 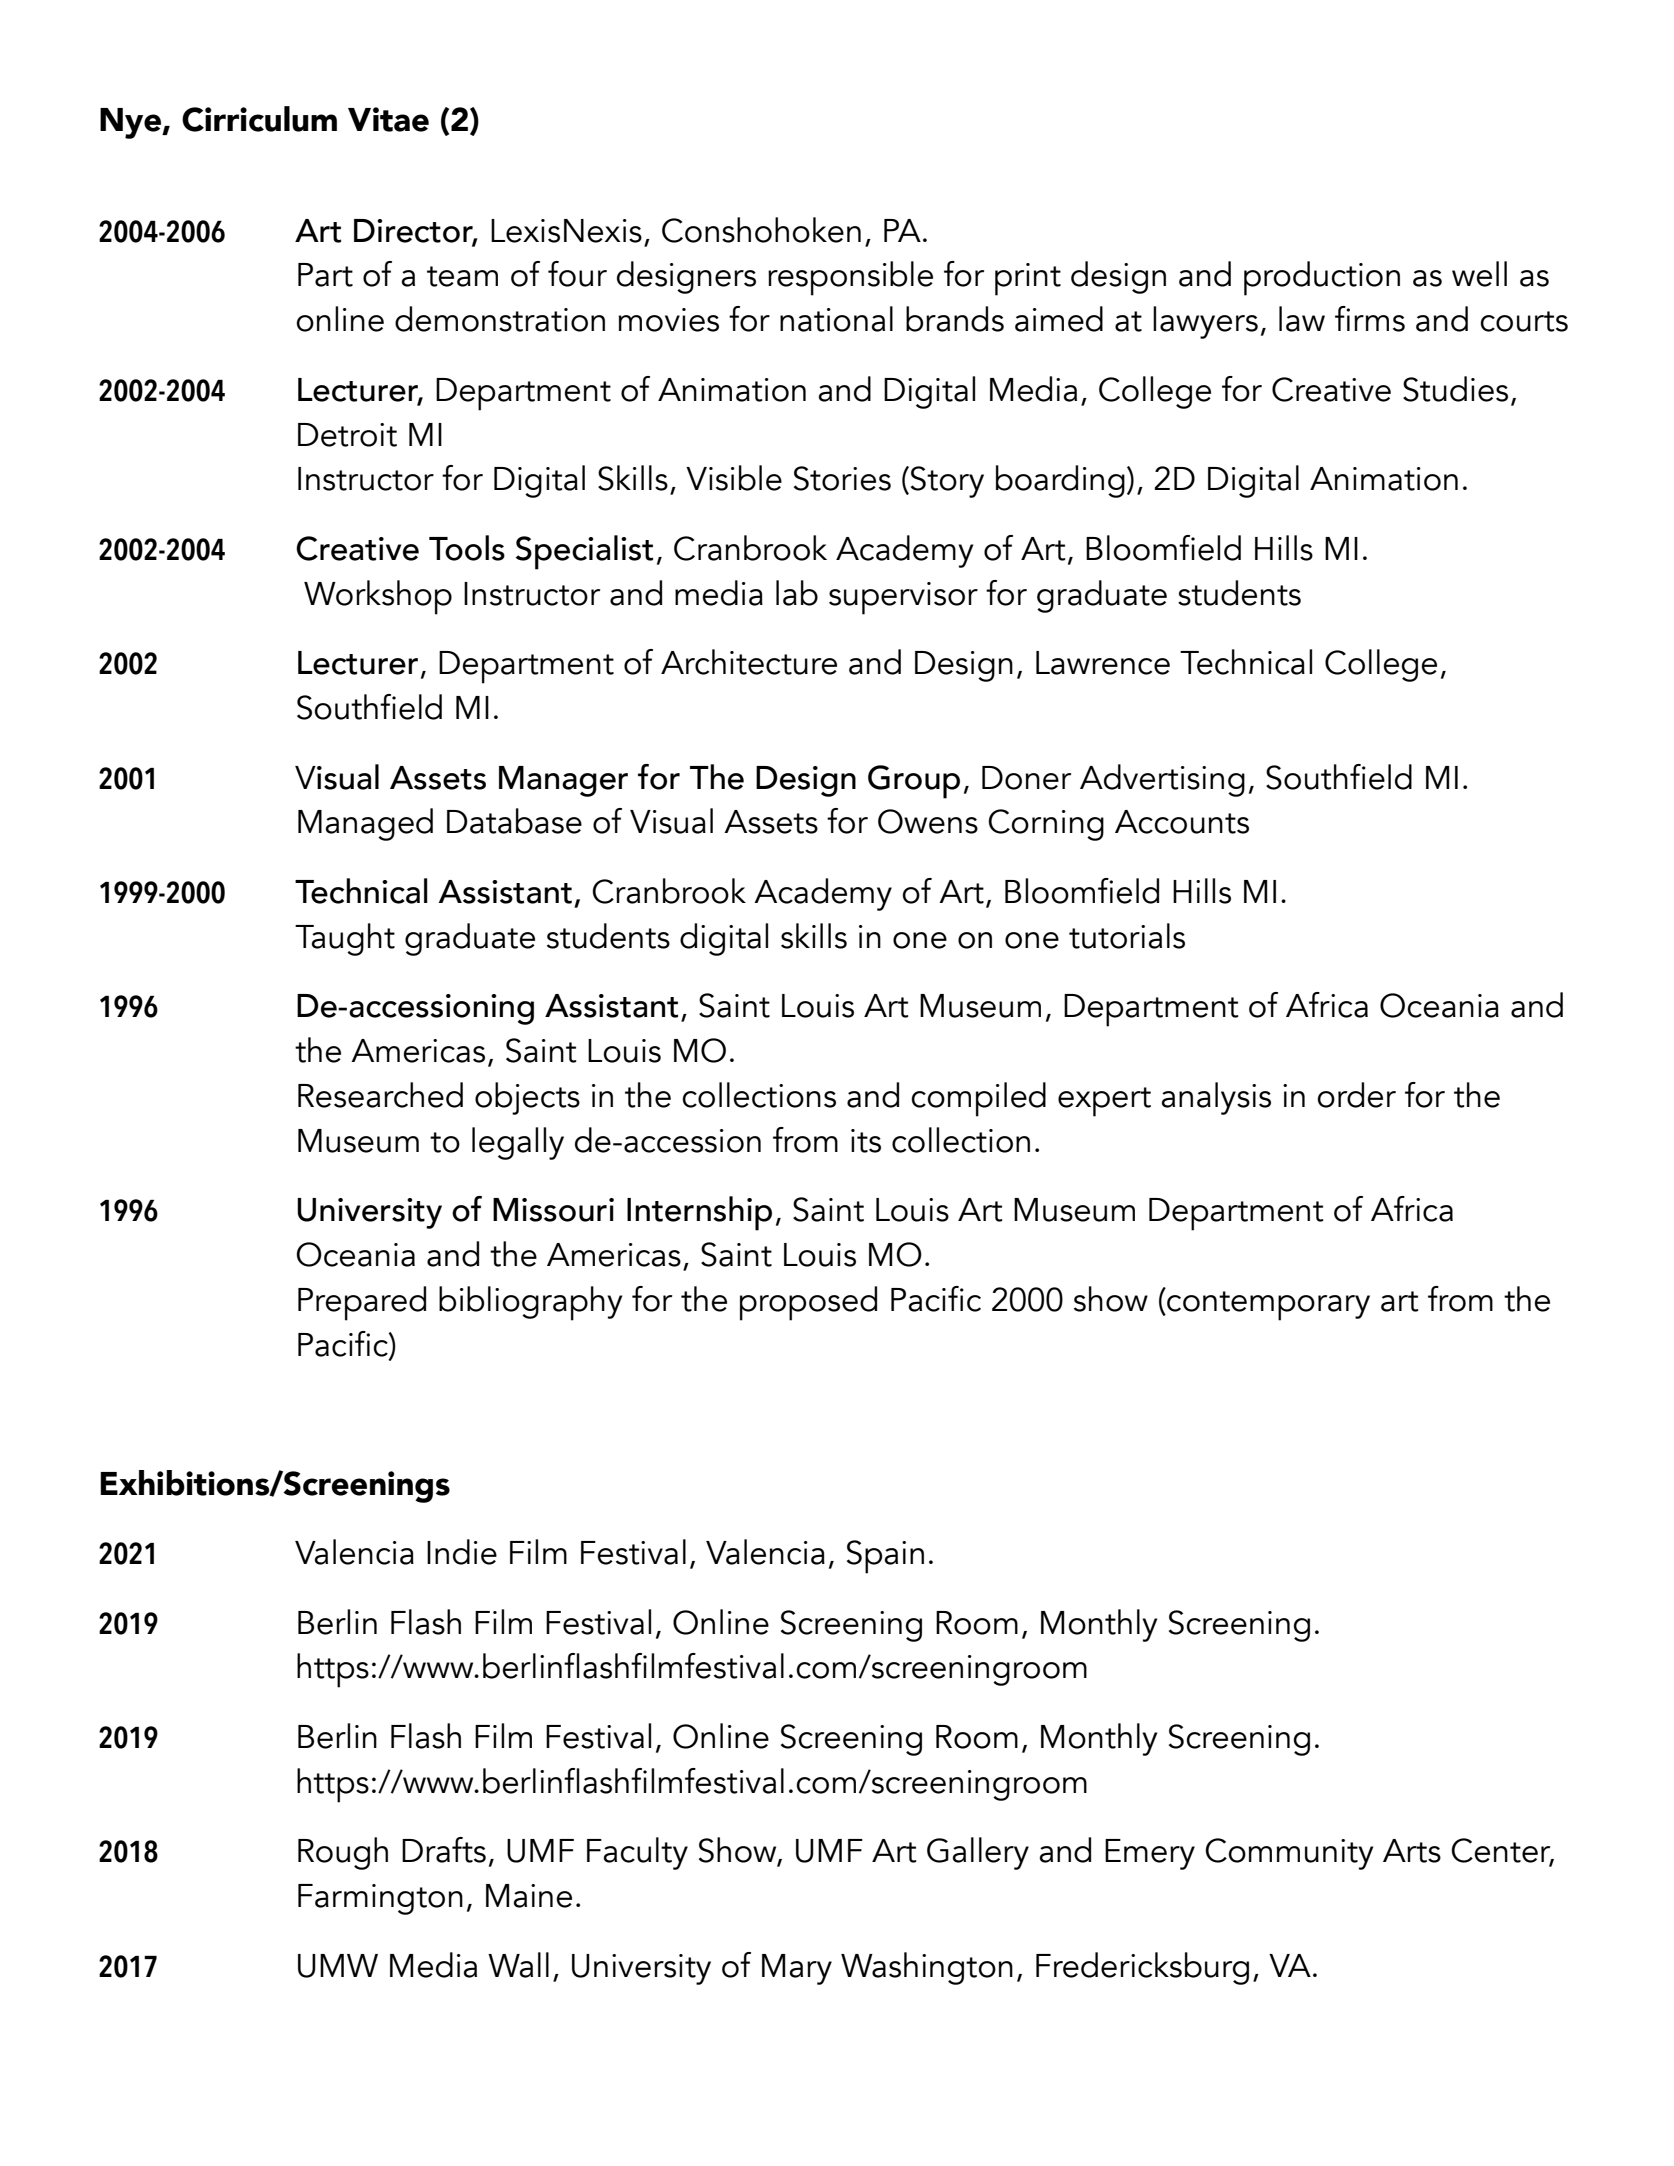 I want to click on Lawrence, so click(x=1103, y=663).
